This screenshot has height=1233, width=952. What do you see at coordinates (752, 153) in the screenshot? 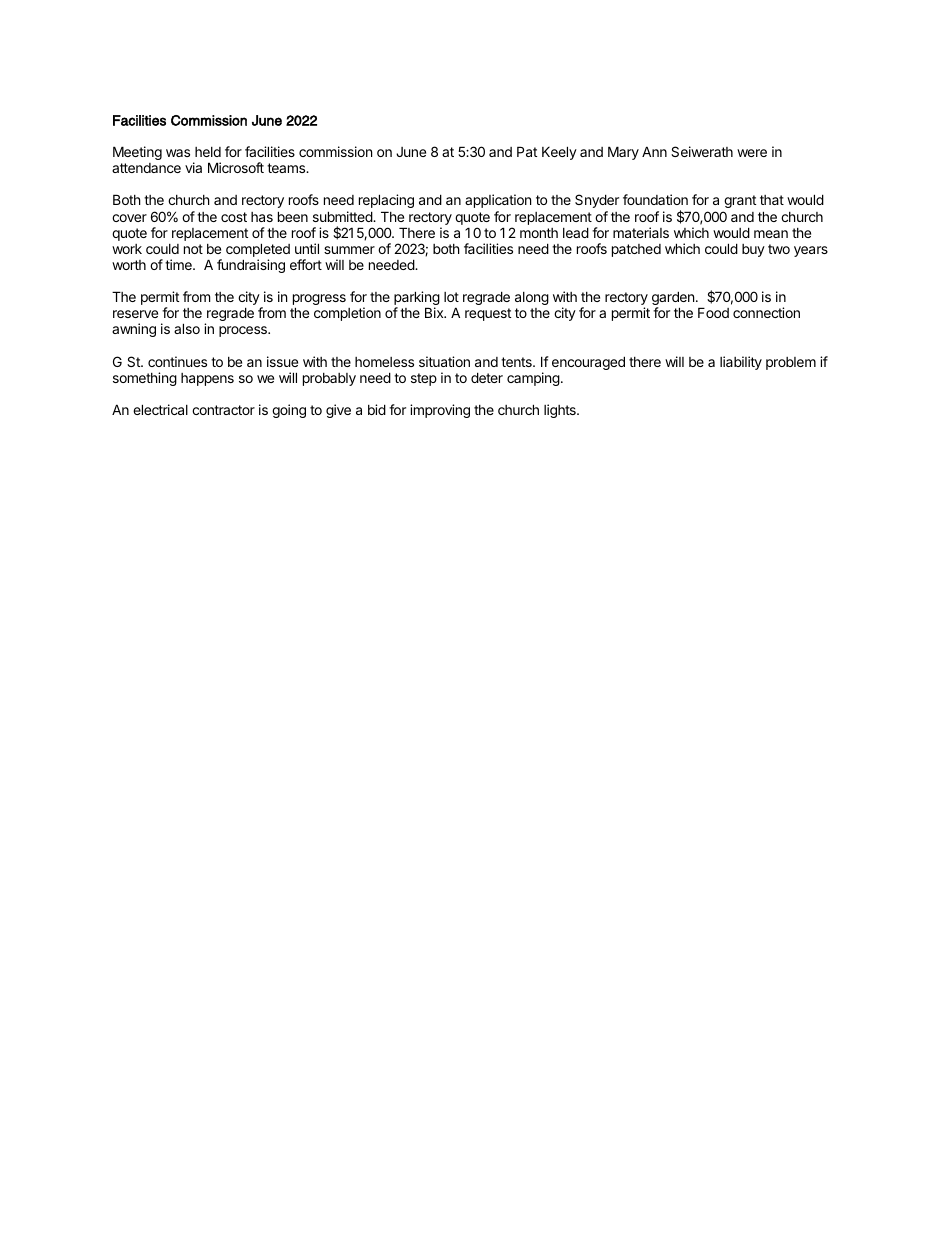
I see `were` at bounding box center [752, 153].
